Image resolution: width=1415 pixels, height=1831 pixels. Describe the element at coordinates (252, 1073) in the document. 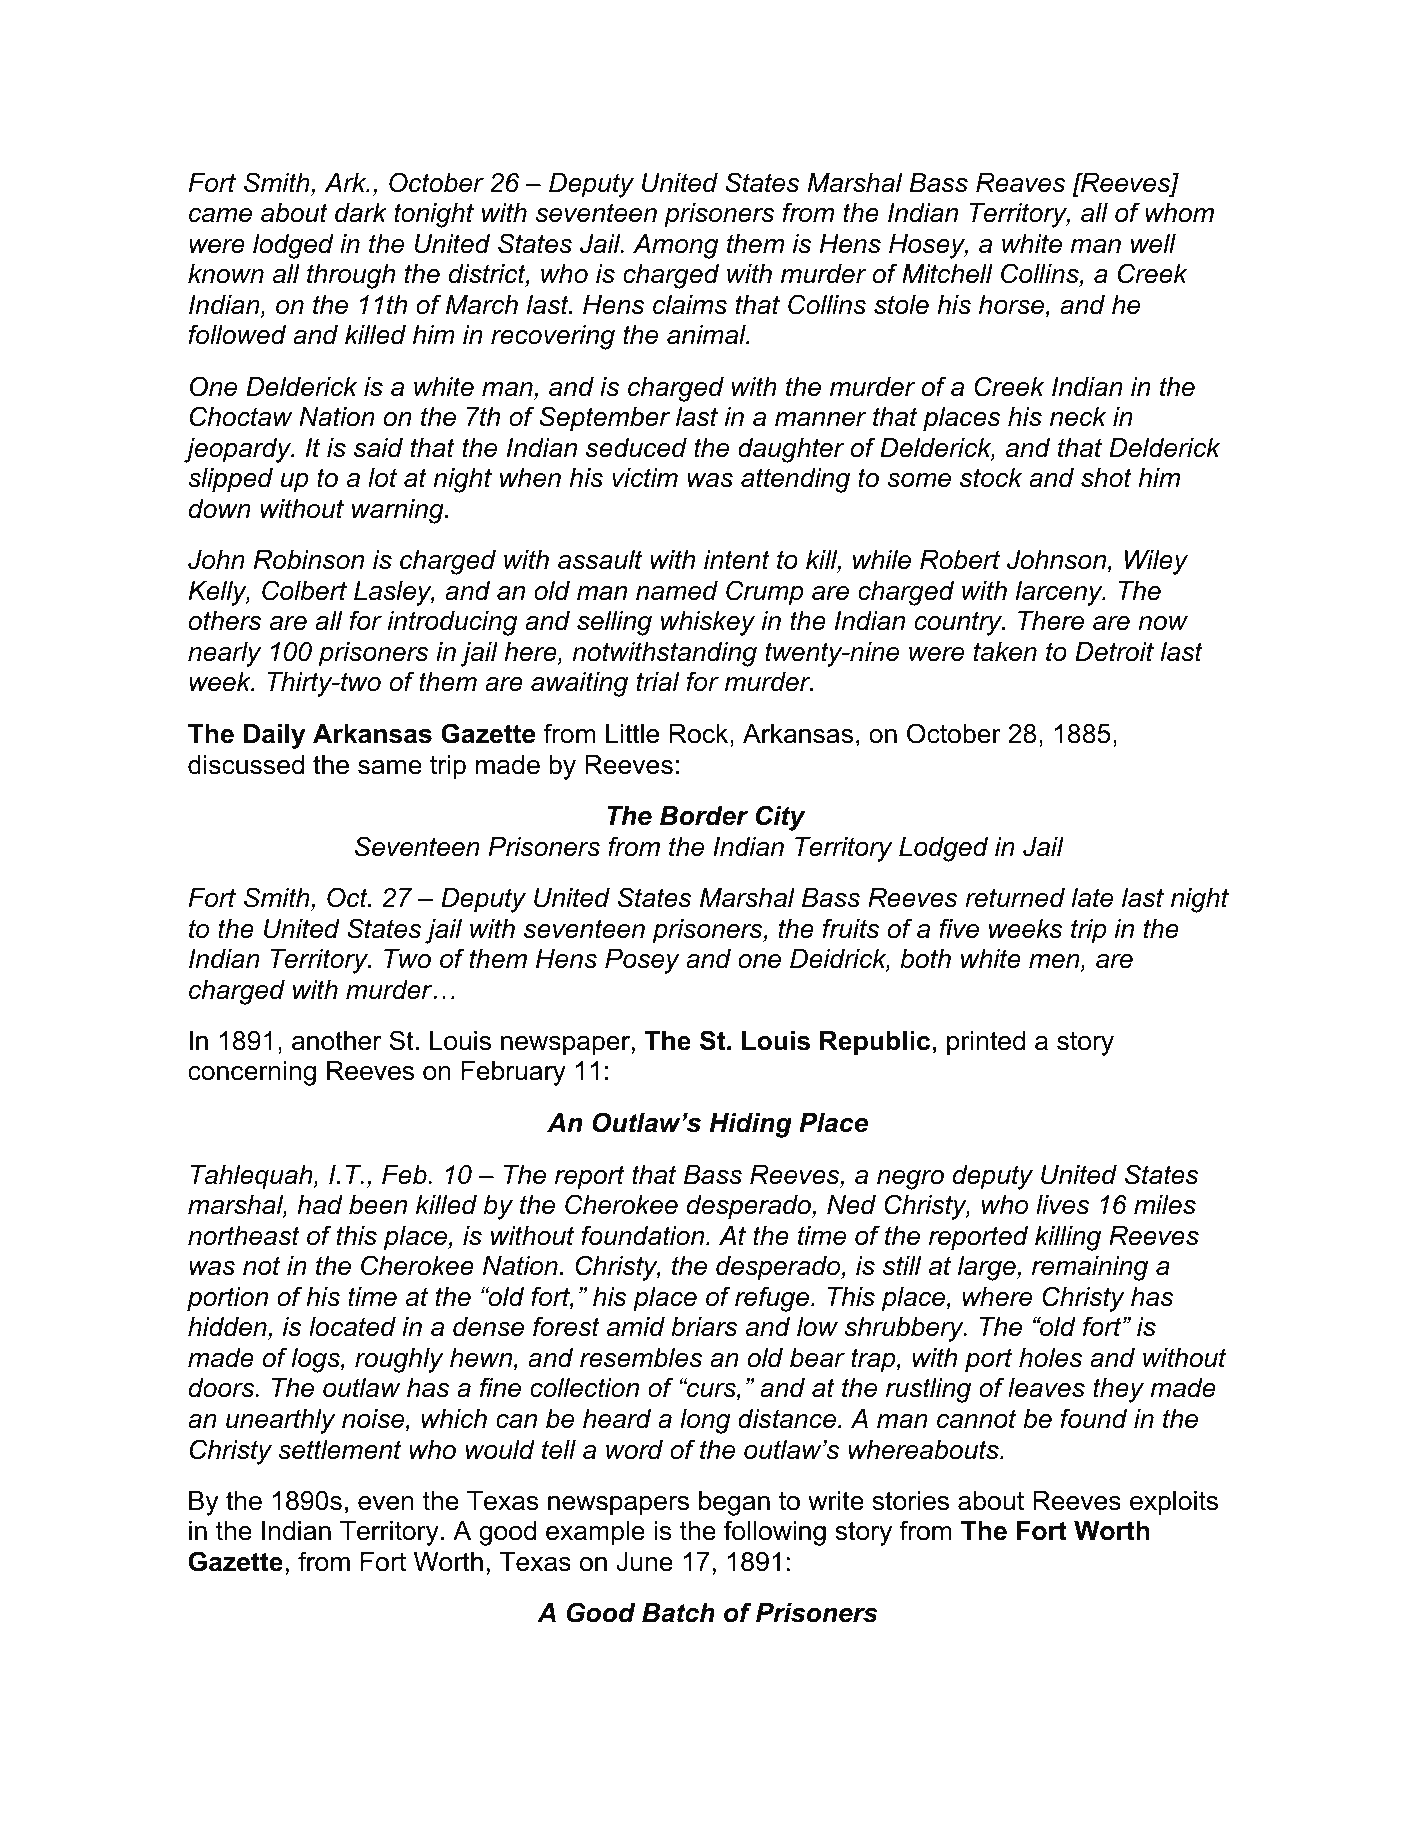

I see `concerning` at that location.
